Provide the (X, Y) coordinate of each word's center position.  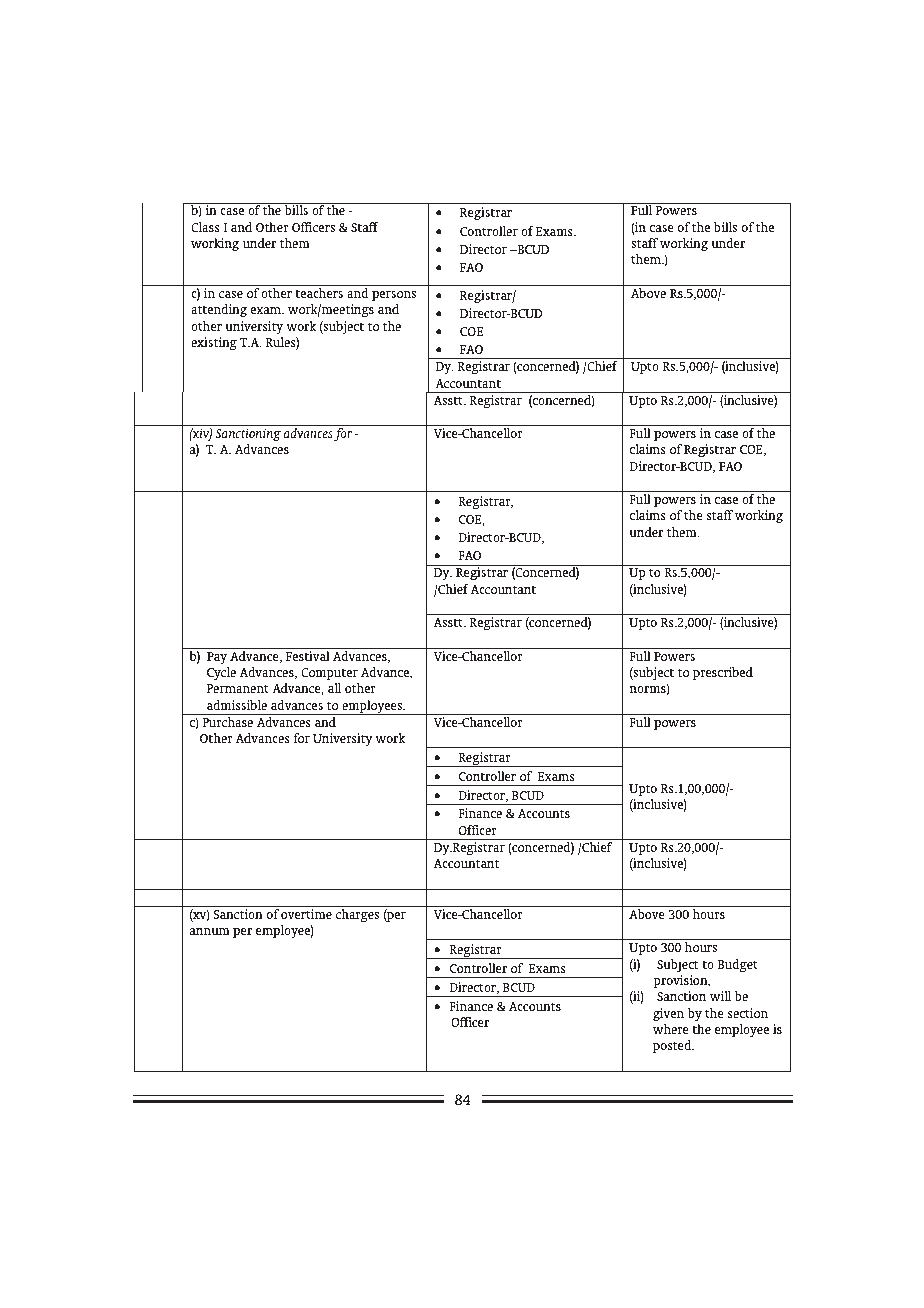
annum (210, 931)
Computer (329, 674)
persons (394, 296)
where (671, 1029)
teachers (319, 293)
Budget (738, 966)
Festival (308, 656)
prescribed (723, 673)
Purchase (227, 722)
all (334, 688)
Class (205, 227)
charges (357, 916)
